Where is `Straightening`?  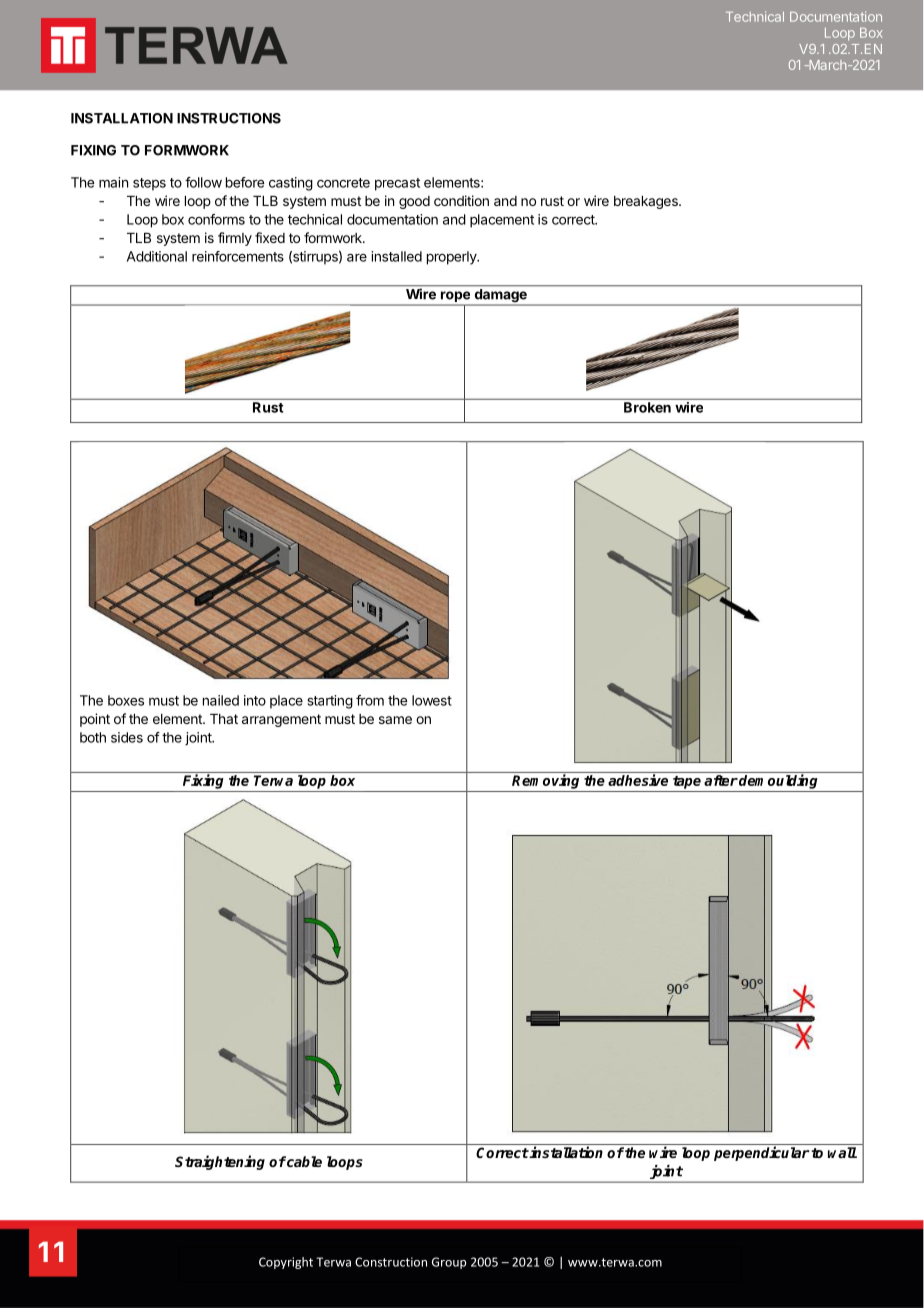
Straightening is located at coordinates (220, 1162).
